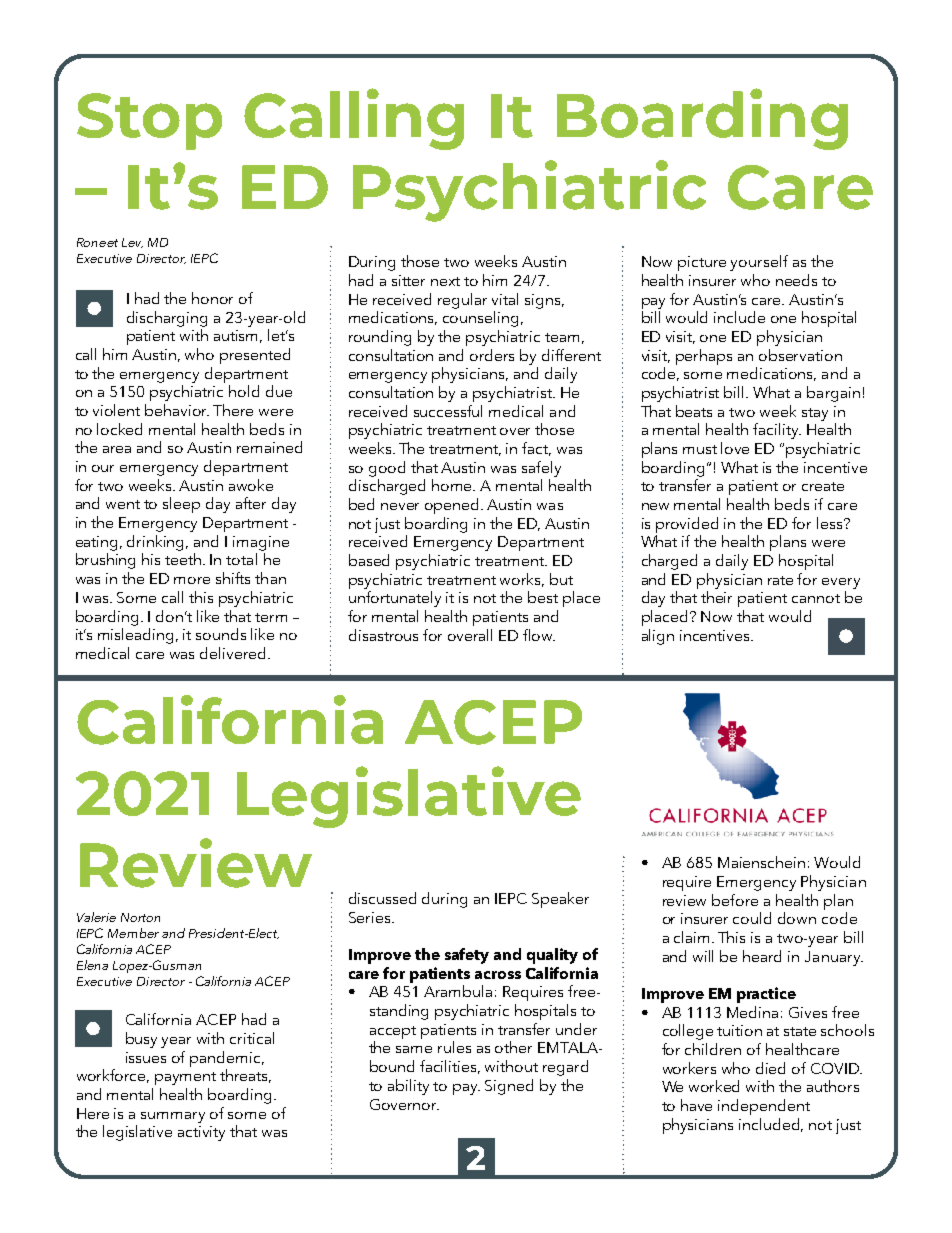 The image size is (952, 1233). Describe the element at coordinates (173, 1117) in the screenshot. I see `summary` at that location.
